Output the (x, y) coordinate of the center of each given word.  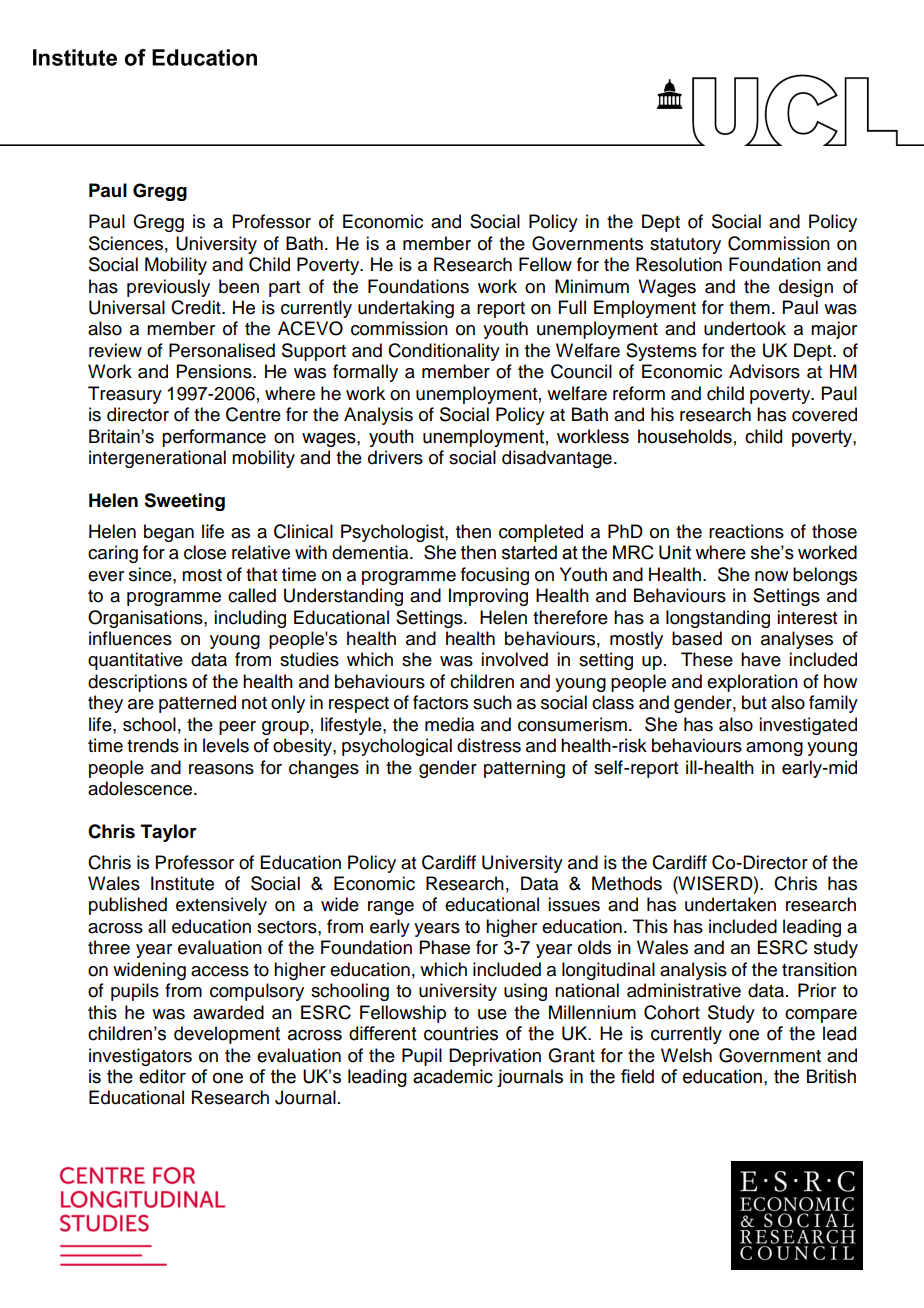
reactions (746, 531)
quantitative (135, 661)
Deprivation (495, 1057)
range (391, 908)
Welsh (686, 1055)
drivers (395, 457)
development (227, 1035)
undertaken (730, 904)
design (806, 288)
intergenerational (157, 459)
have (761, 659)
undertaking (406, 309)
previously (168, 288)
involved (514, 659)
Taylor (169, 833)
